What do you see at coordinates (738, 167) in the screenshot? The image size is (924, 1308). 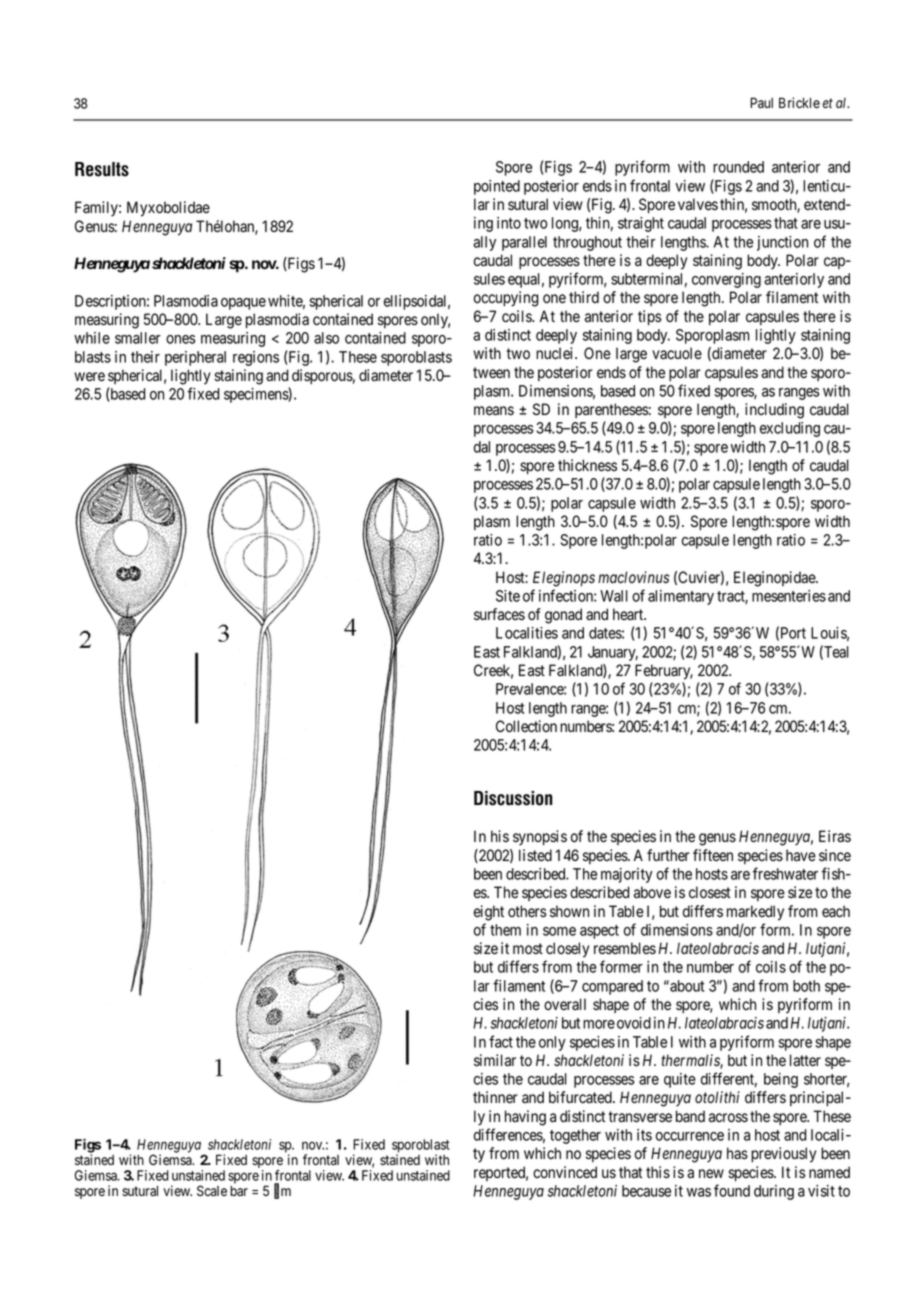 I see `rounded` at bounding box center [738, 167].
